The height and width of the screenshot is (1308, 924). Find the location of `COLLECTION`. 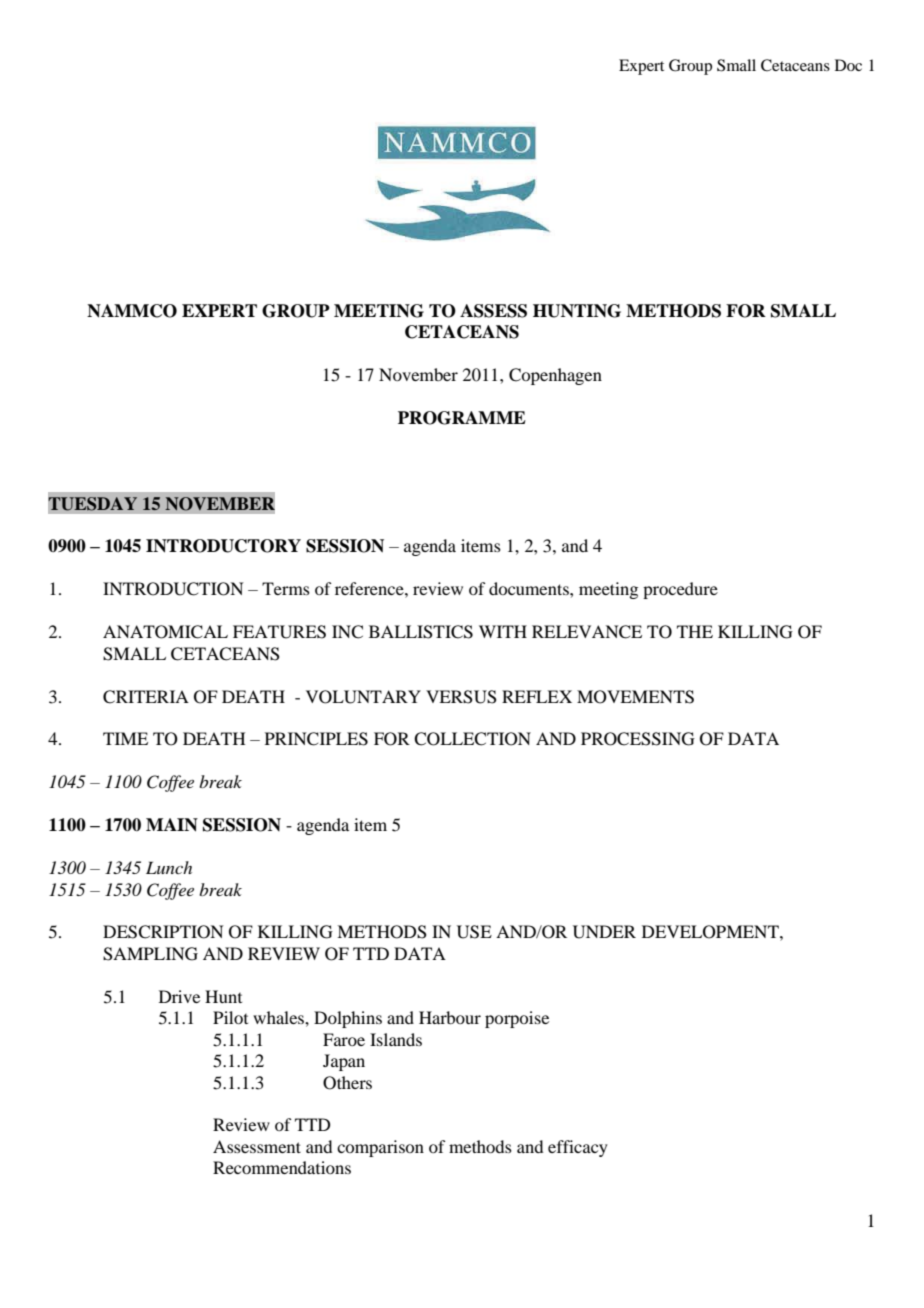

COLLECTION is located at coordinates (472, 739).
